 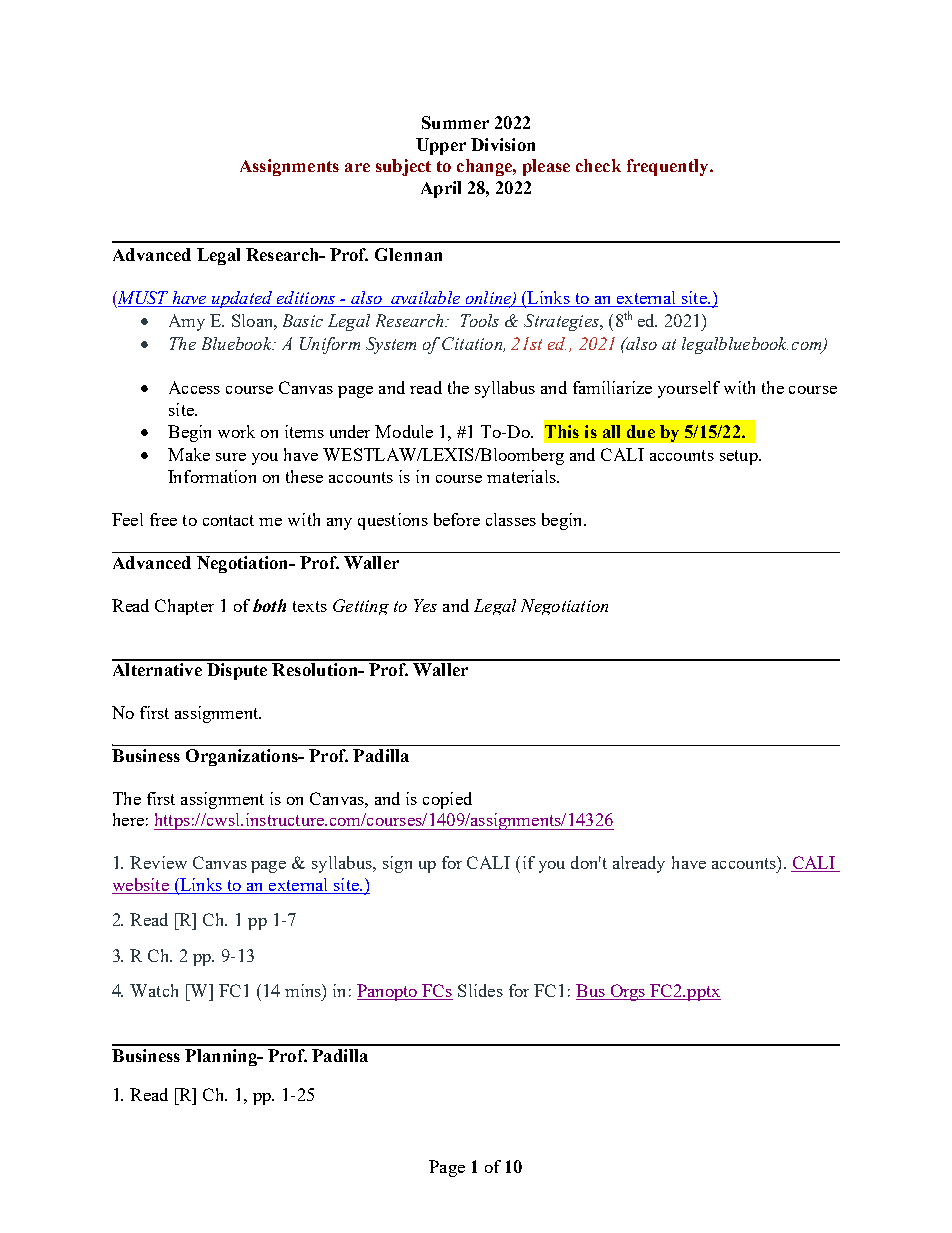 What do you see at coordinates (357, 167) in the screenshot?
I see `are` at bounding box center [357, 167].
